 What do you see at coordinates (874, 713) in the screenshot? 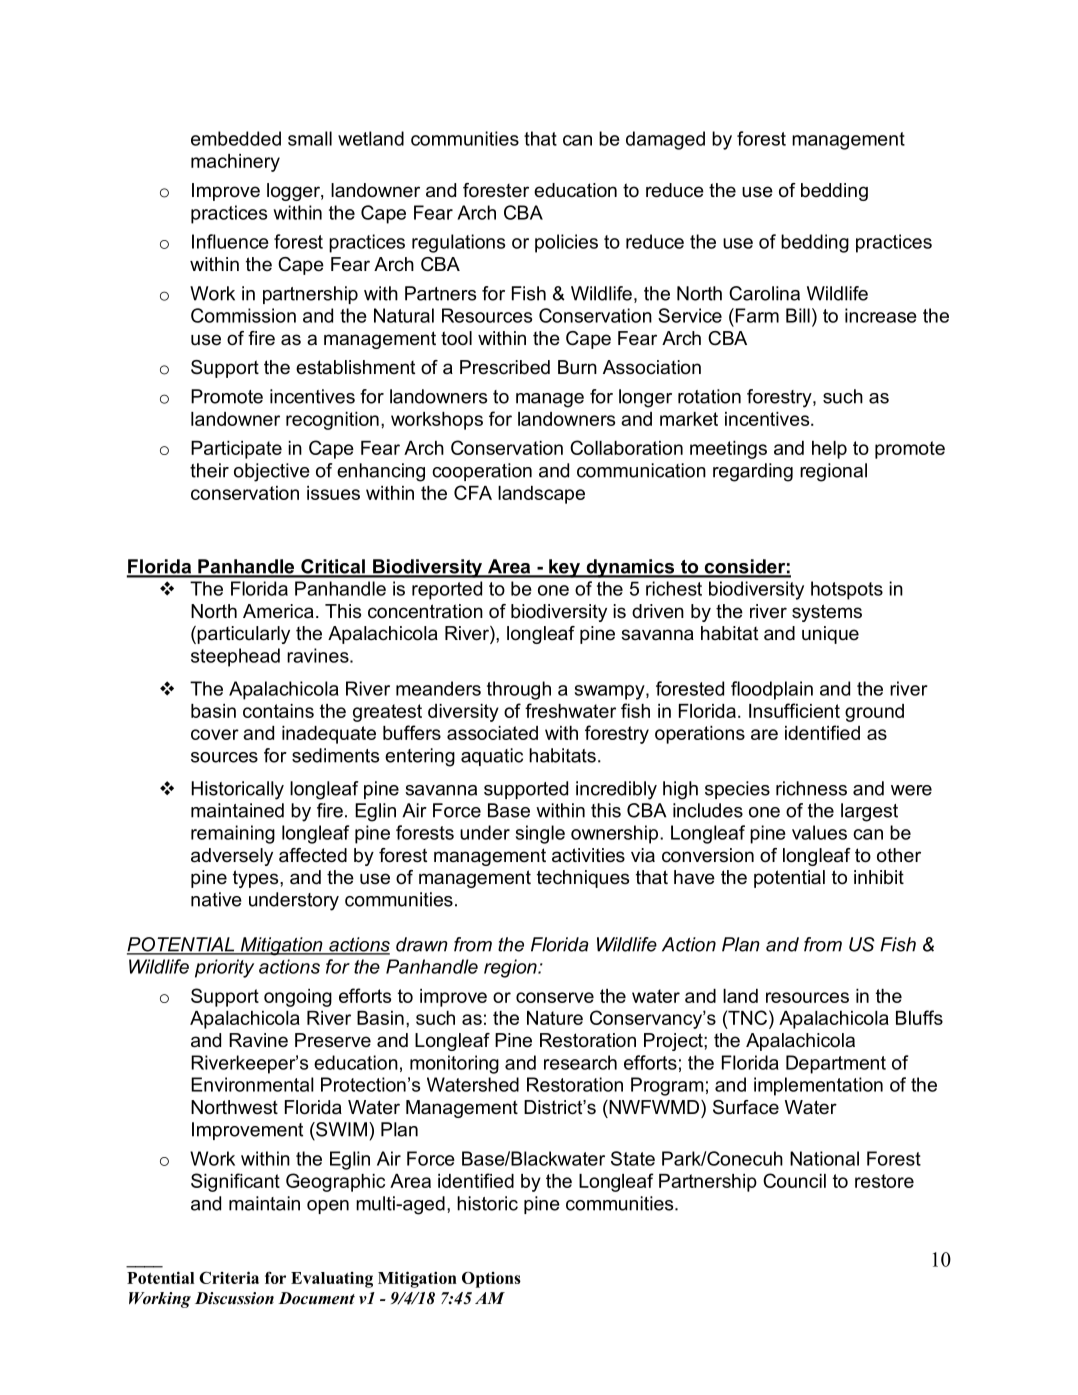
I see `ground` at bounding box center [874, 713].
